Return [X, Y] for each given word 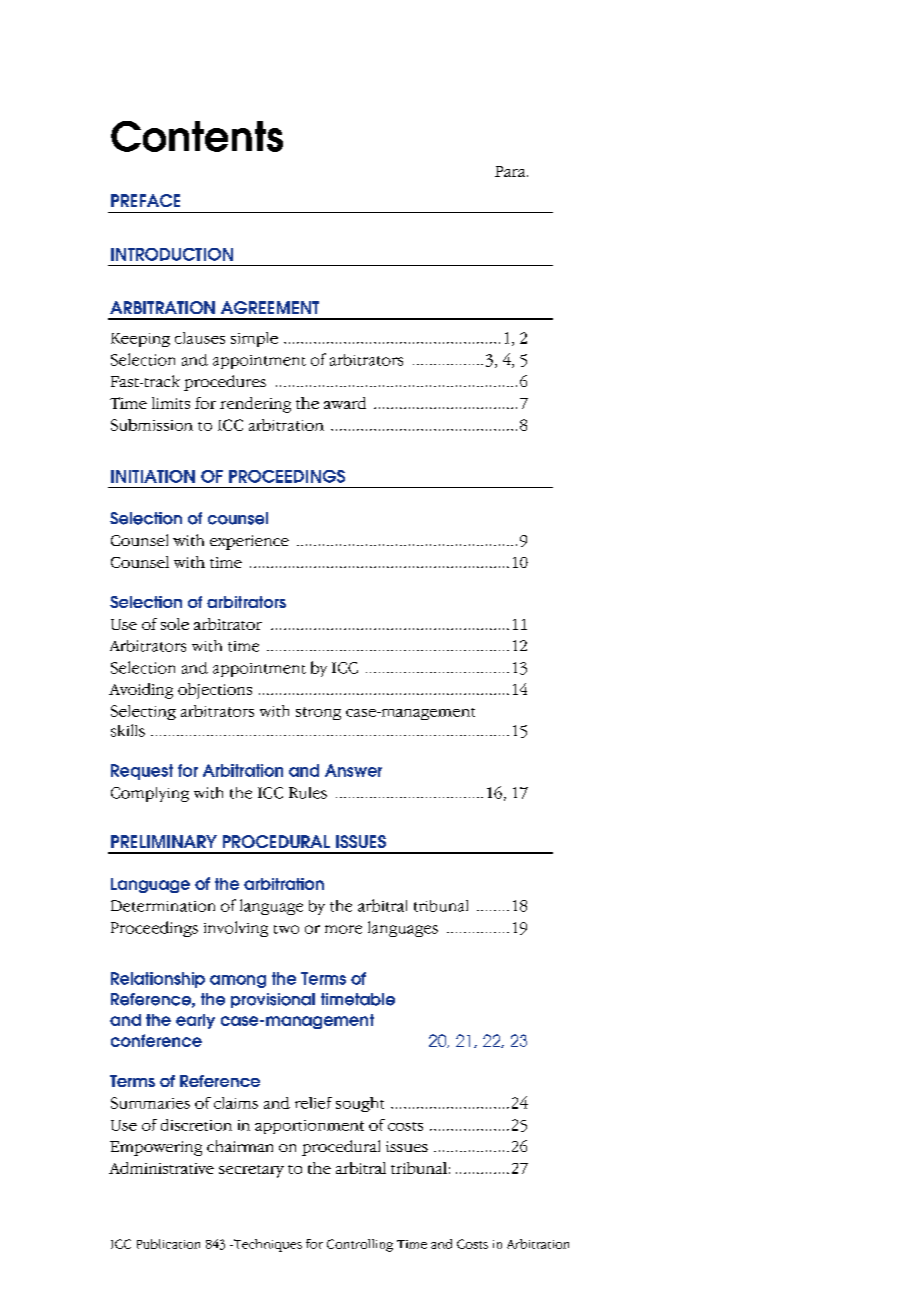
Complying [150, 794]
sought [360, 1104]
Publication [168, 1244]
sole [175, 624]
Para [511, 171]
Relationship [158, 980]
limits [171, 403]
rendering [255, 405]
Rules [308, 793]
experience [249, 542]
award [345, 403]
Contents [197, 136]
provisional [273, 1000]
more [343, 929]
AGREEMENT [270, 307]
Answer [353, 770]
